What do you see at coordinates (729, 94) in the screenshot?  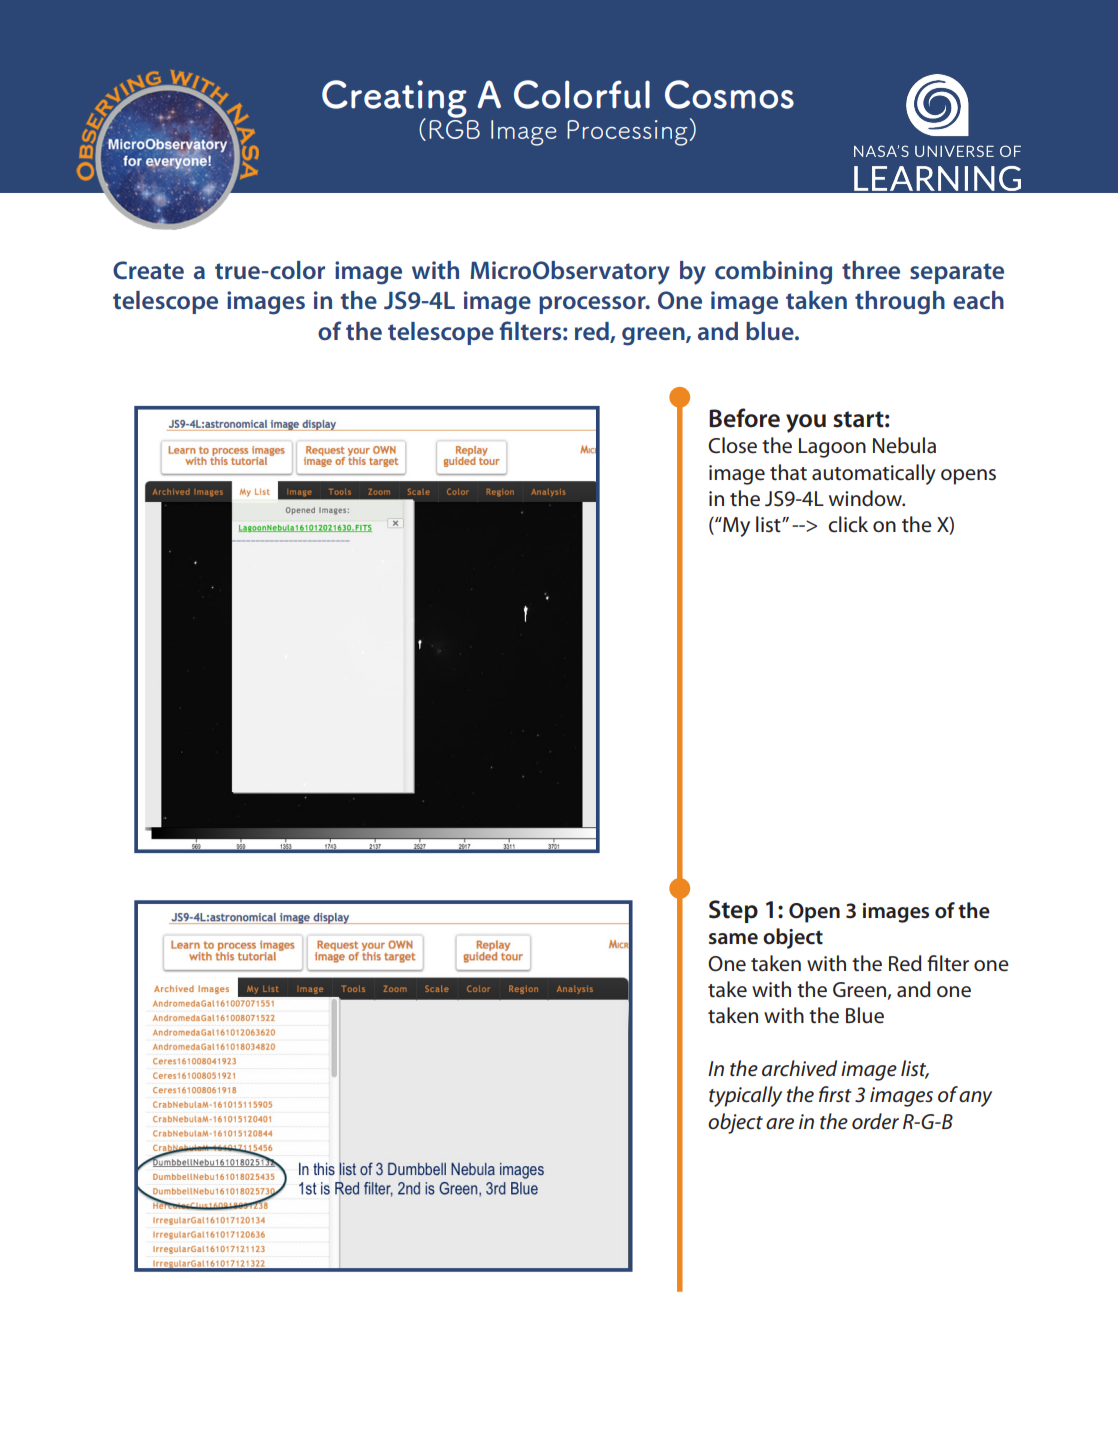 I see `Cosmos` at bounding box center [729, 94].
